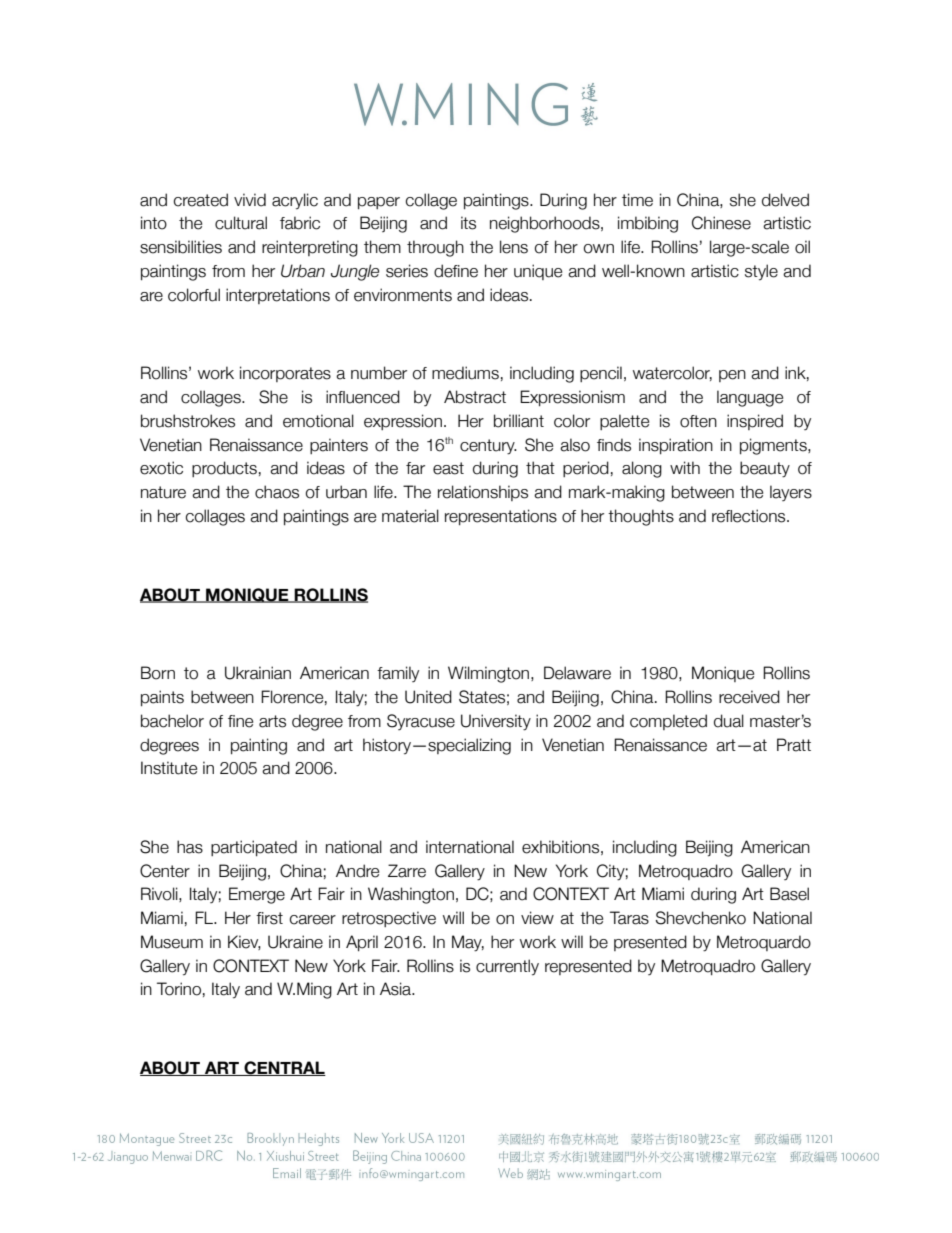  What do you see at coordinates (629, 918) in the screenshot?
I see `Taras` at bounding box center [629, 918].
